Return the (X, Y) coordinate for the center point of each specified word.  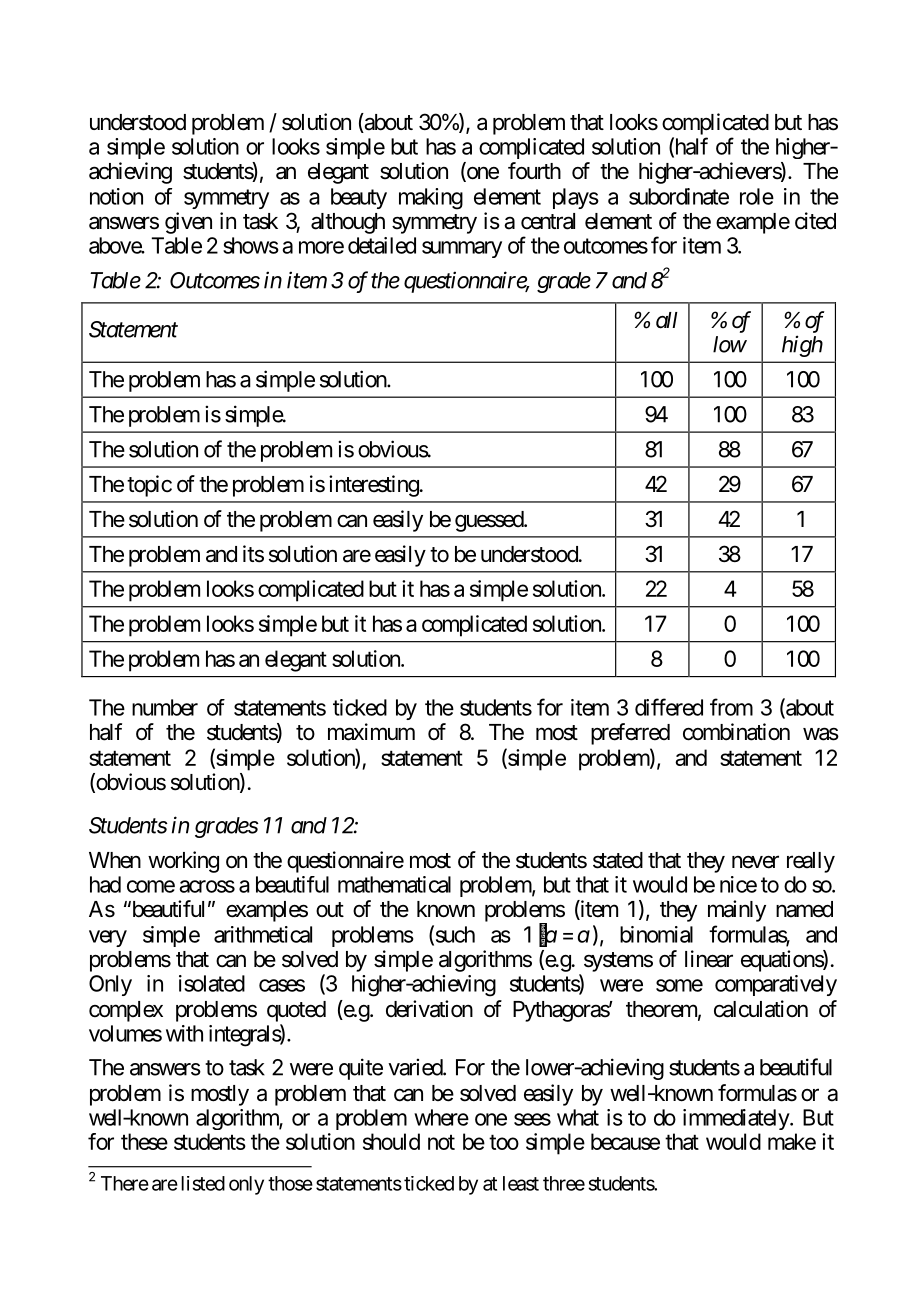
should (391, 1141)
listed (203, 1183)
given (188, 223)
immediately (737, 1119)
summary (462, 249)
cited (815, 221)
